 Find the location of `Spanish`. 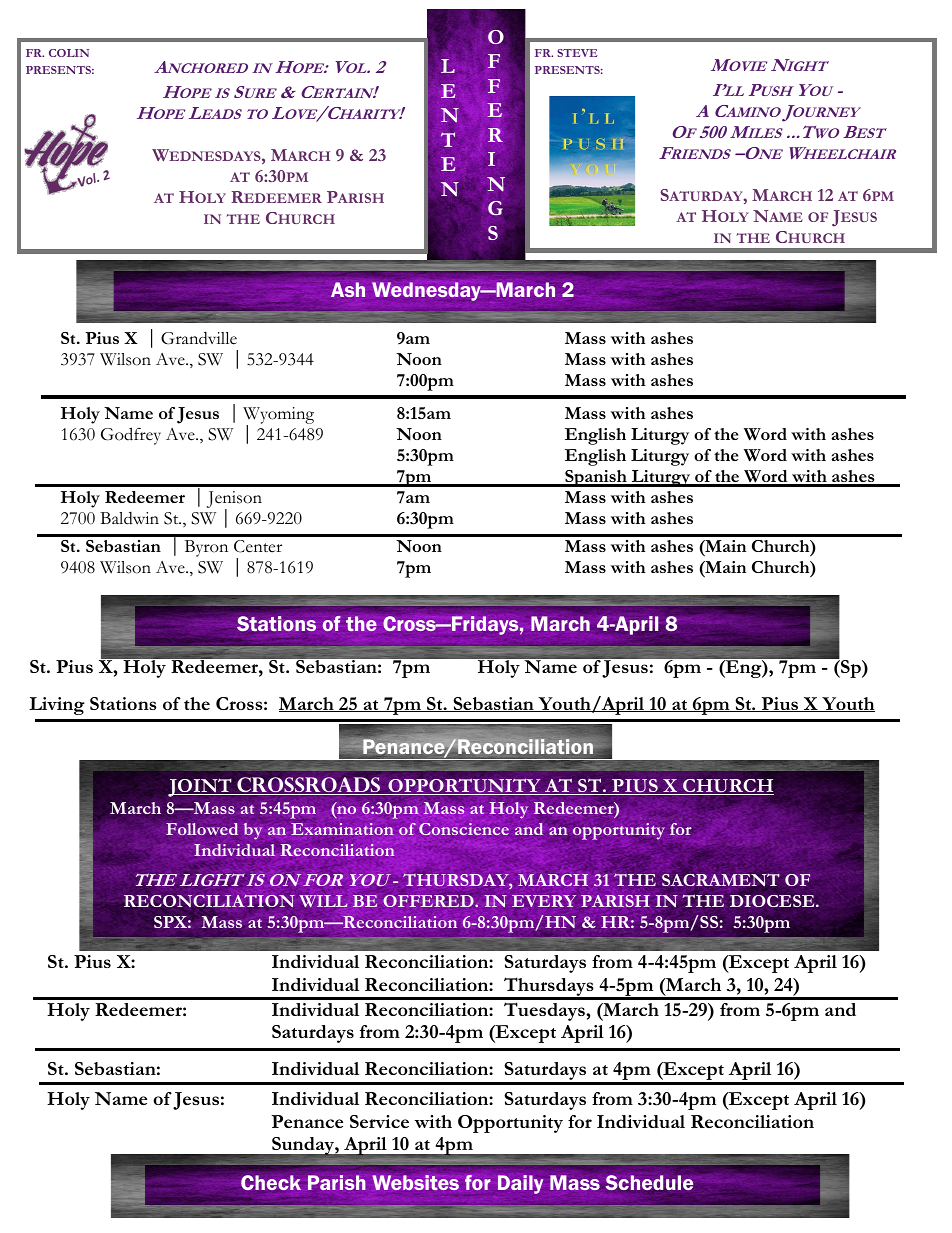

Spanish is located at coordinates (596, 478).
